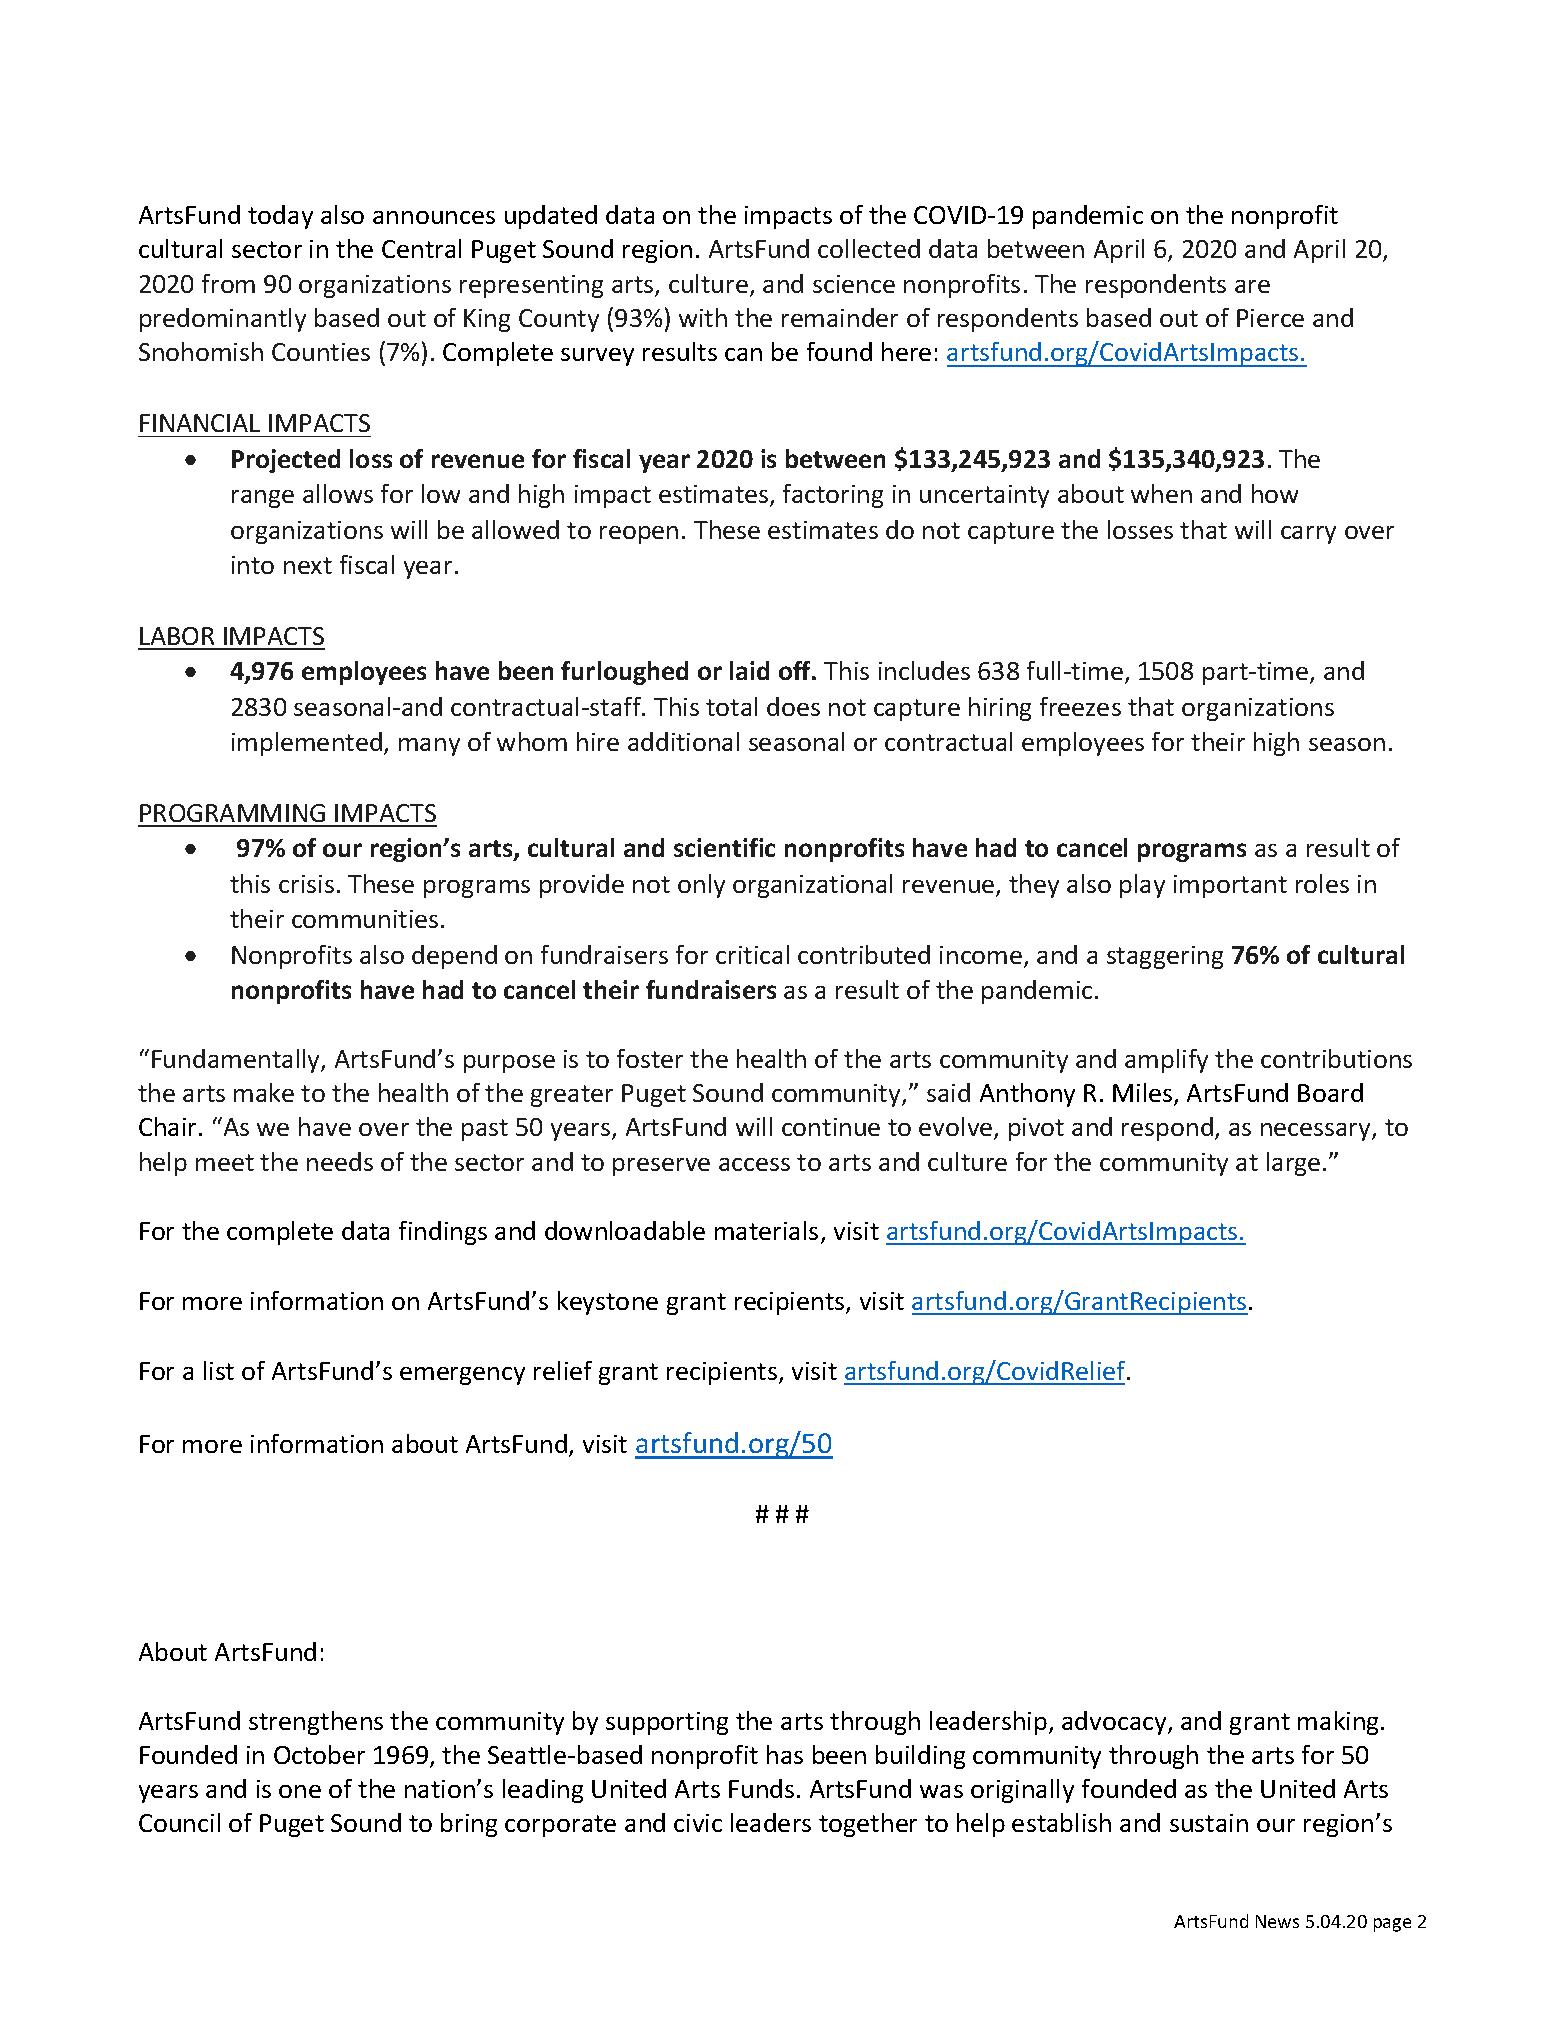  Describe the element at coordinates (698, 1823) in the page. I see `civic` at that location.
